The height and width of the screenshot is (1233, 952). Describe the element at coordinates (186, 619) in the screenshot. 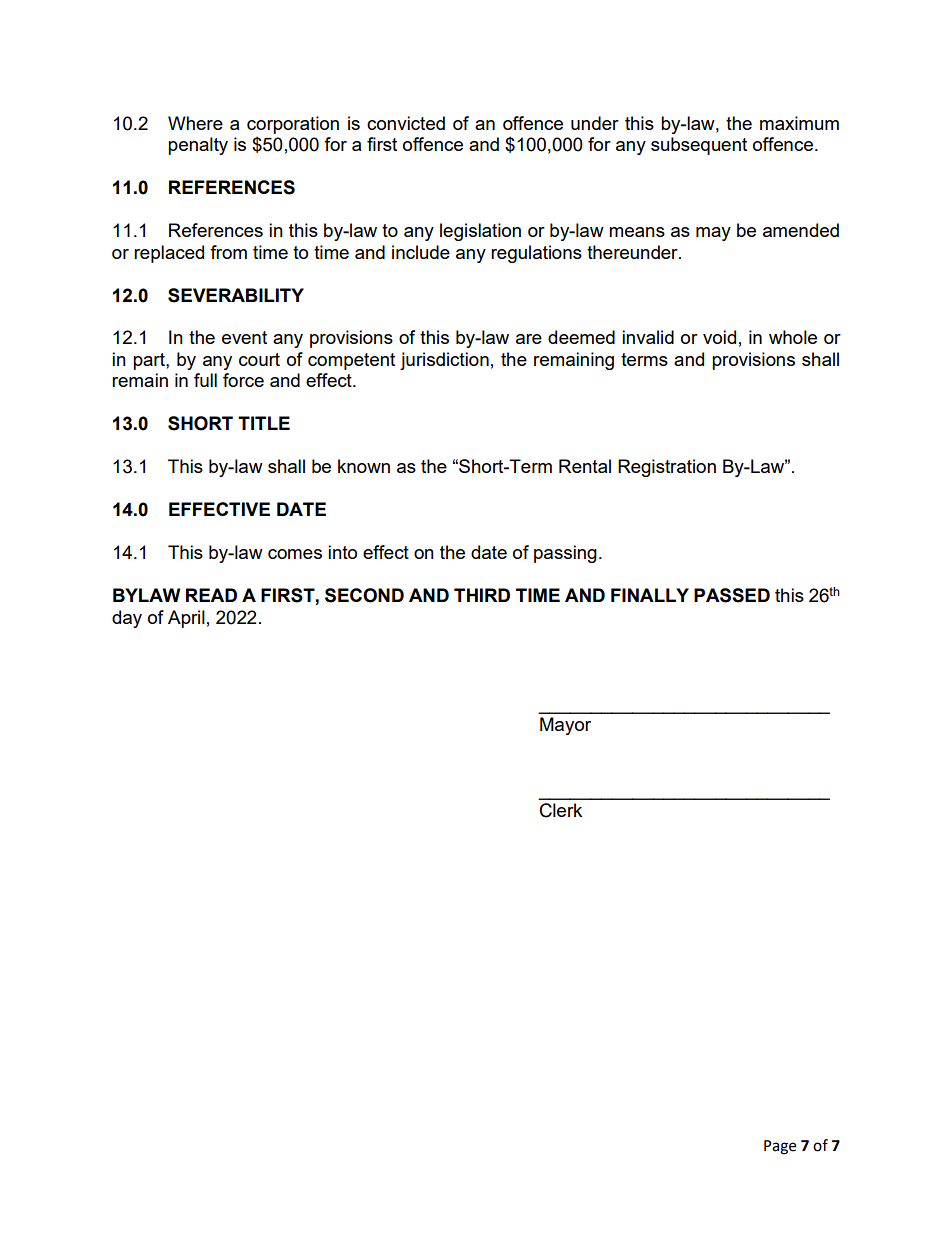

I see `April` at that location.
